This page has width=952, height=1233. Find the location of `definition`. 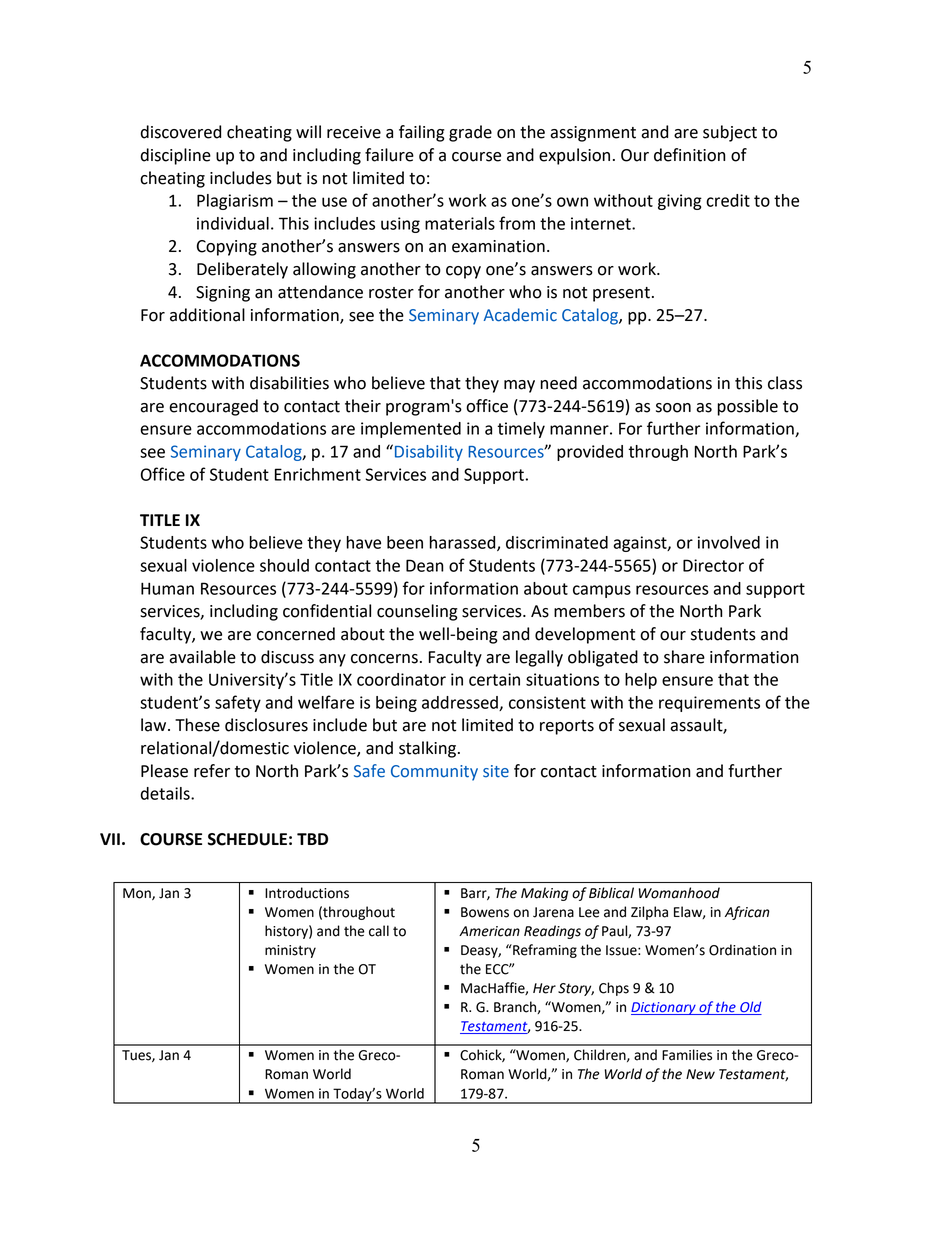

definition is located at coordinates (689, 155).
